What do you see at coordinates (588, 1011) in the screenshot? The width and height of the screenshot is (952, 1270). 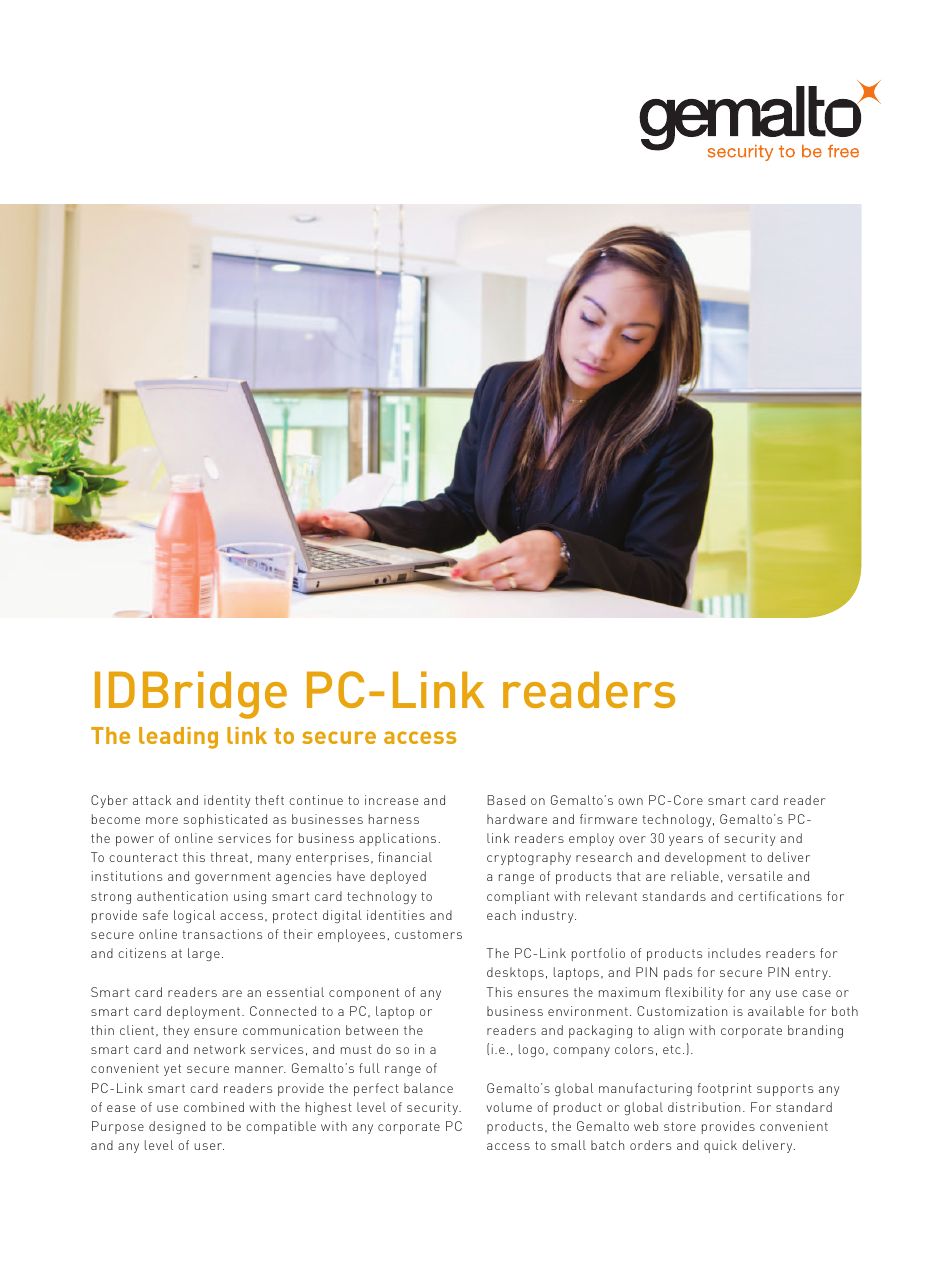 I see `environment` at bounding box center [588, 1011].
